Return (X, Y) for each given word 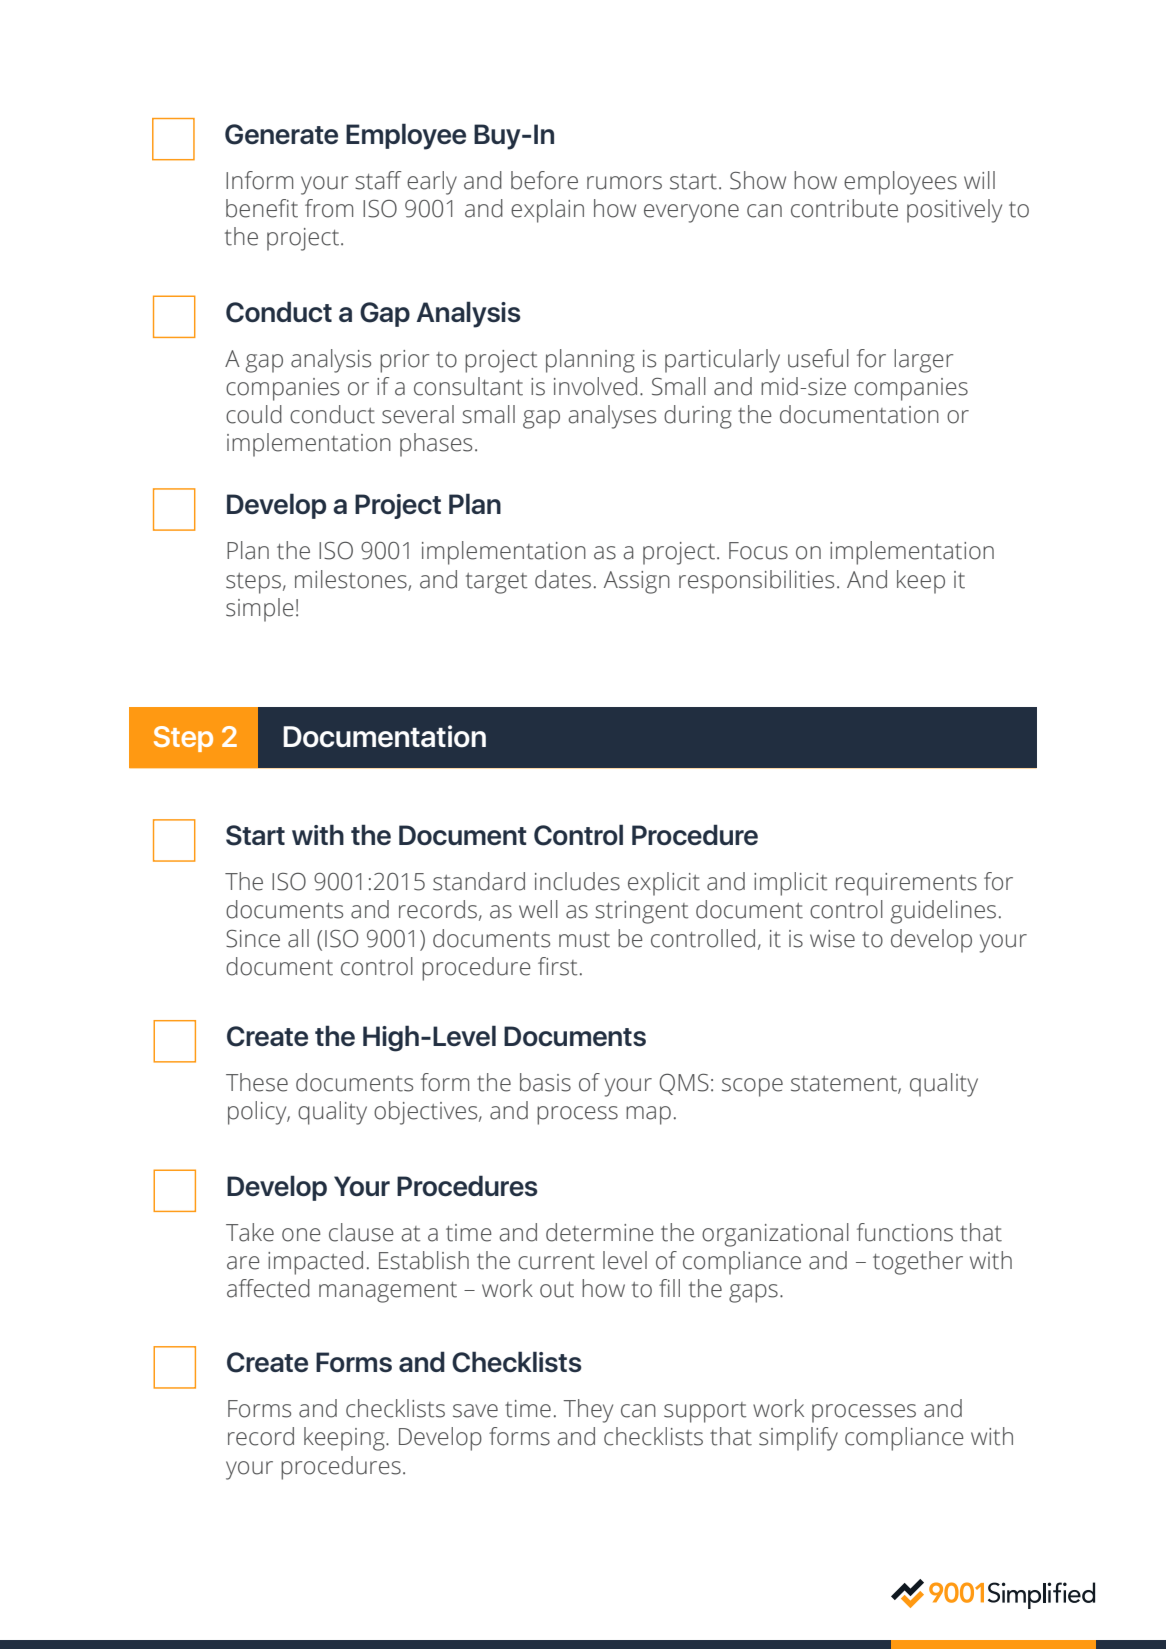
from (329, 208)
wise (832, 939)
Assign (637, 582)
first (557, 966)
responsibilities (756, 582)
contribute (844, 208)
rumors (624, 183)
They (588, 1411)
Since (253, 939)
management (388, 1292)
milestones (351, 579)
